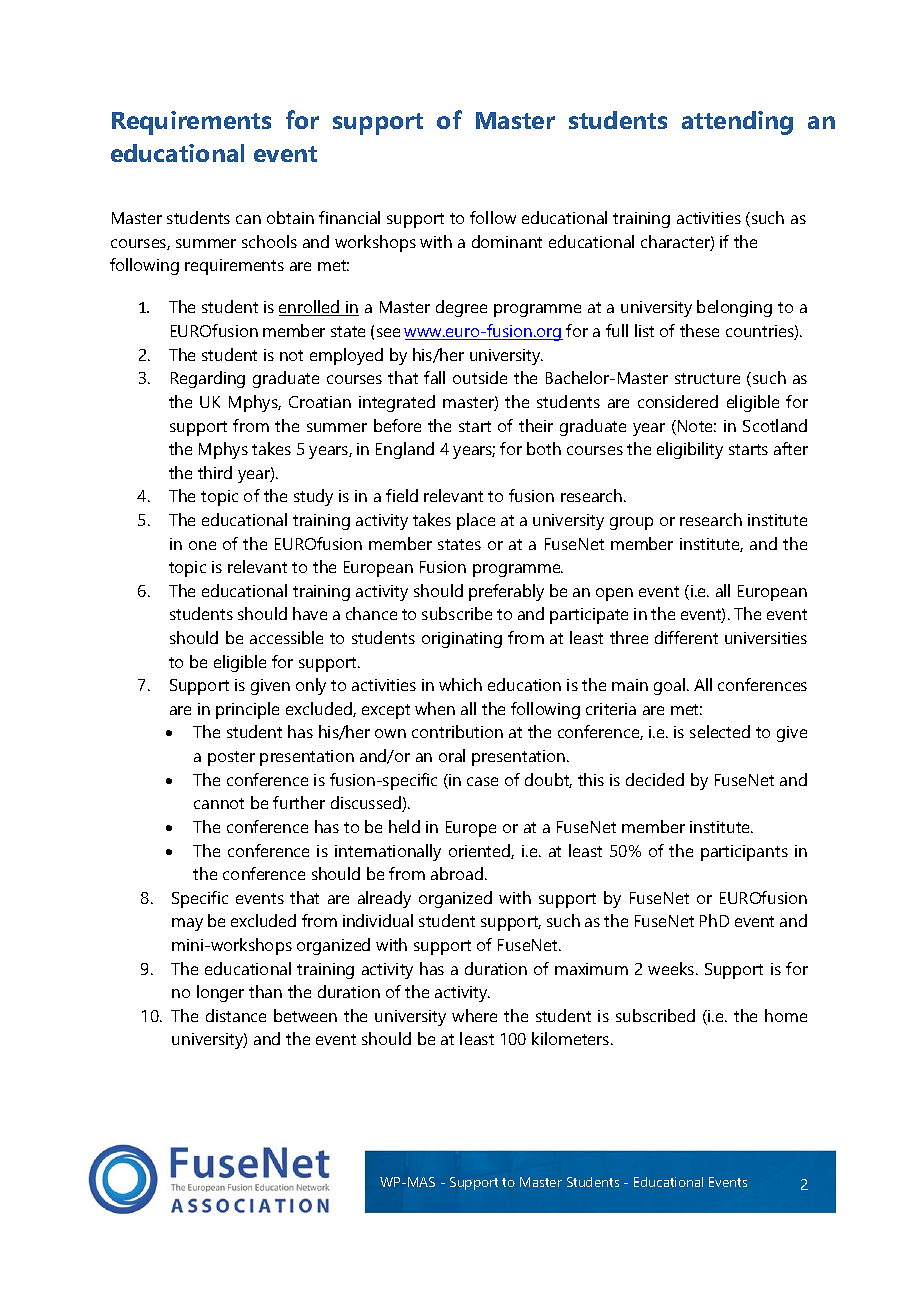  What do you see at coordinates (310, 613) in the document?
I see `have` at bounding box center [310, 613].
